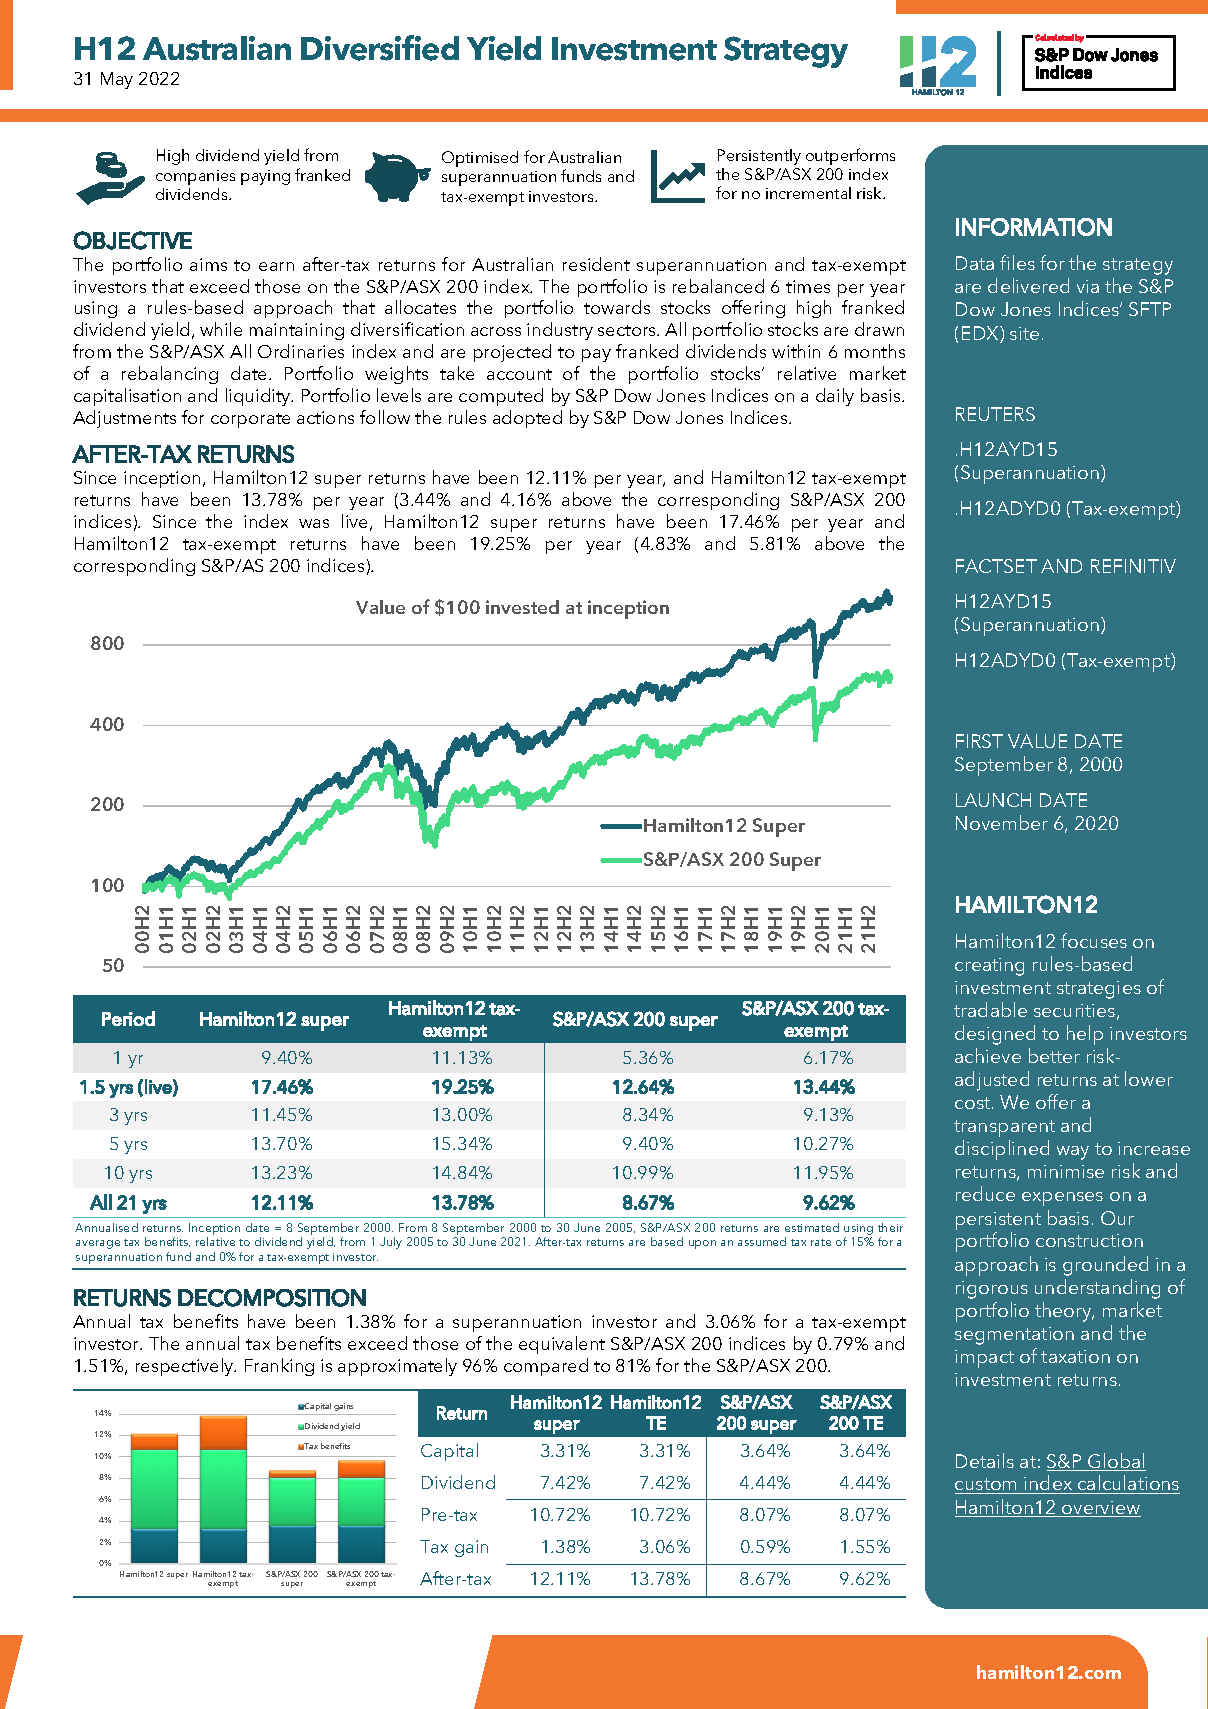 This page has height=1709, width=1208. Describe the element at coordinates (259, 397) in the page. I see `liquidity` at that location.
